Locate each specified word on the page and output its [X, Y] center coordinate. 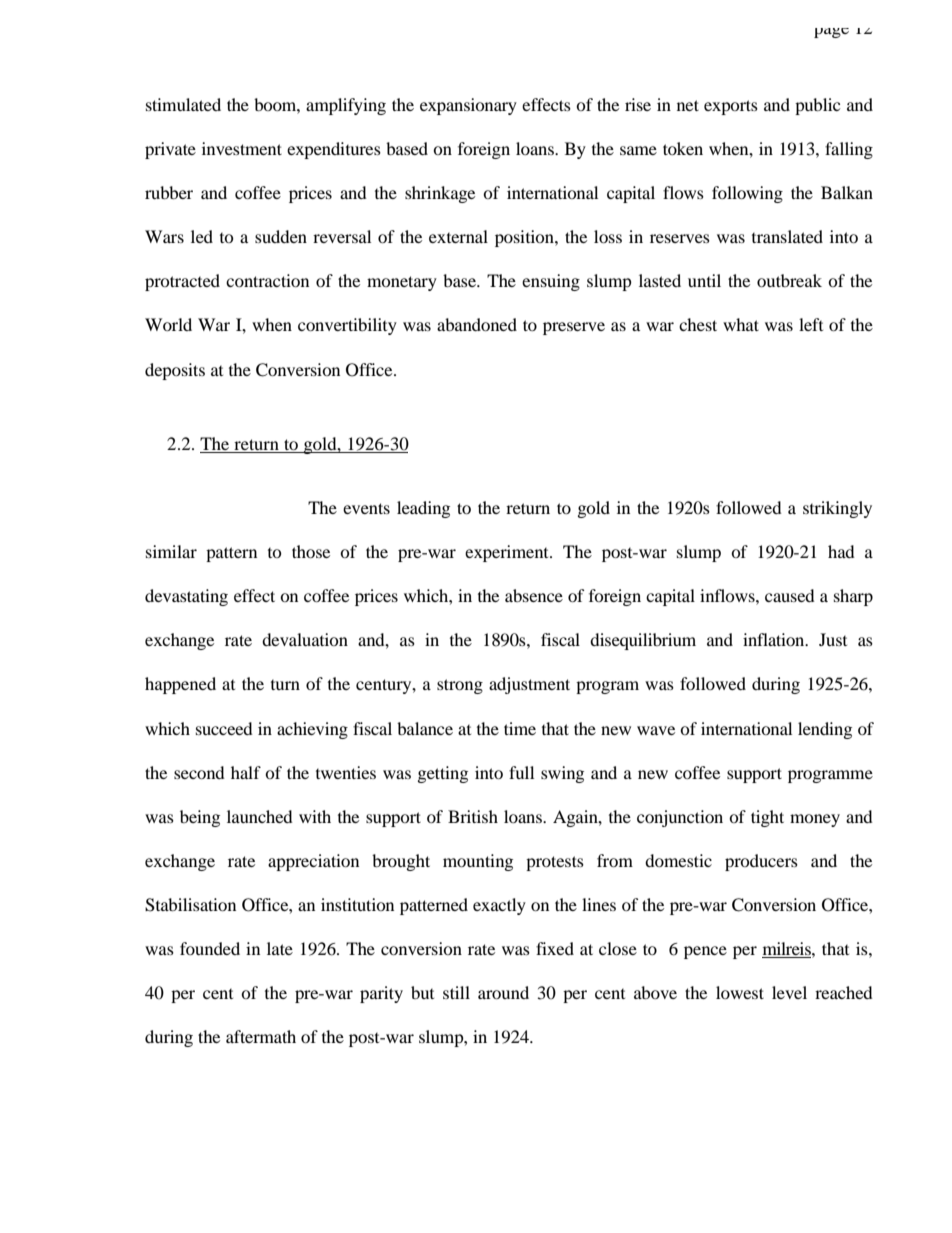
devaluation [305, 639]
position [525, 238]
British [473, 816]
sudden [281, 236]
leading [423, 509]
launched [260, 816]
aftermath [261, 1036]
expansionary [468, 106]
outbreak [789, 280]
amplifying [346, 106]
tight [767, 818]
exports [731, 107]
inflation [775, 639]
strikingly [837, 509]
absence [534, 595]
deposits [175, 371]
